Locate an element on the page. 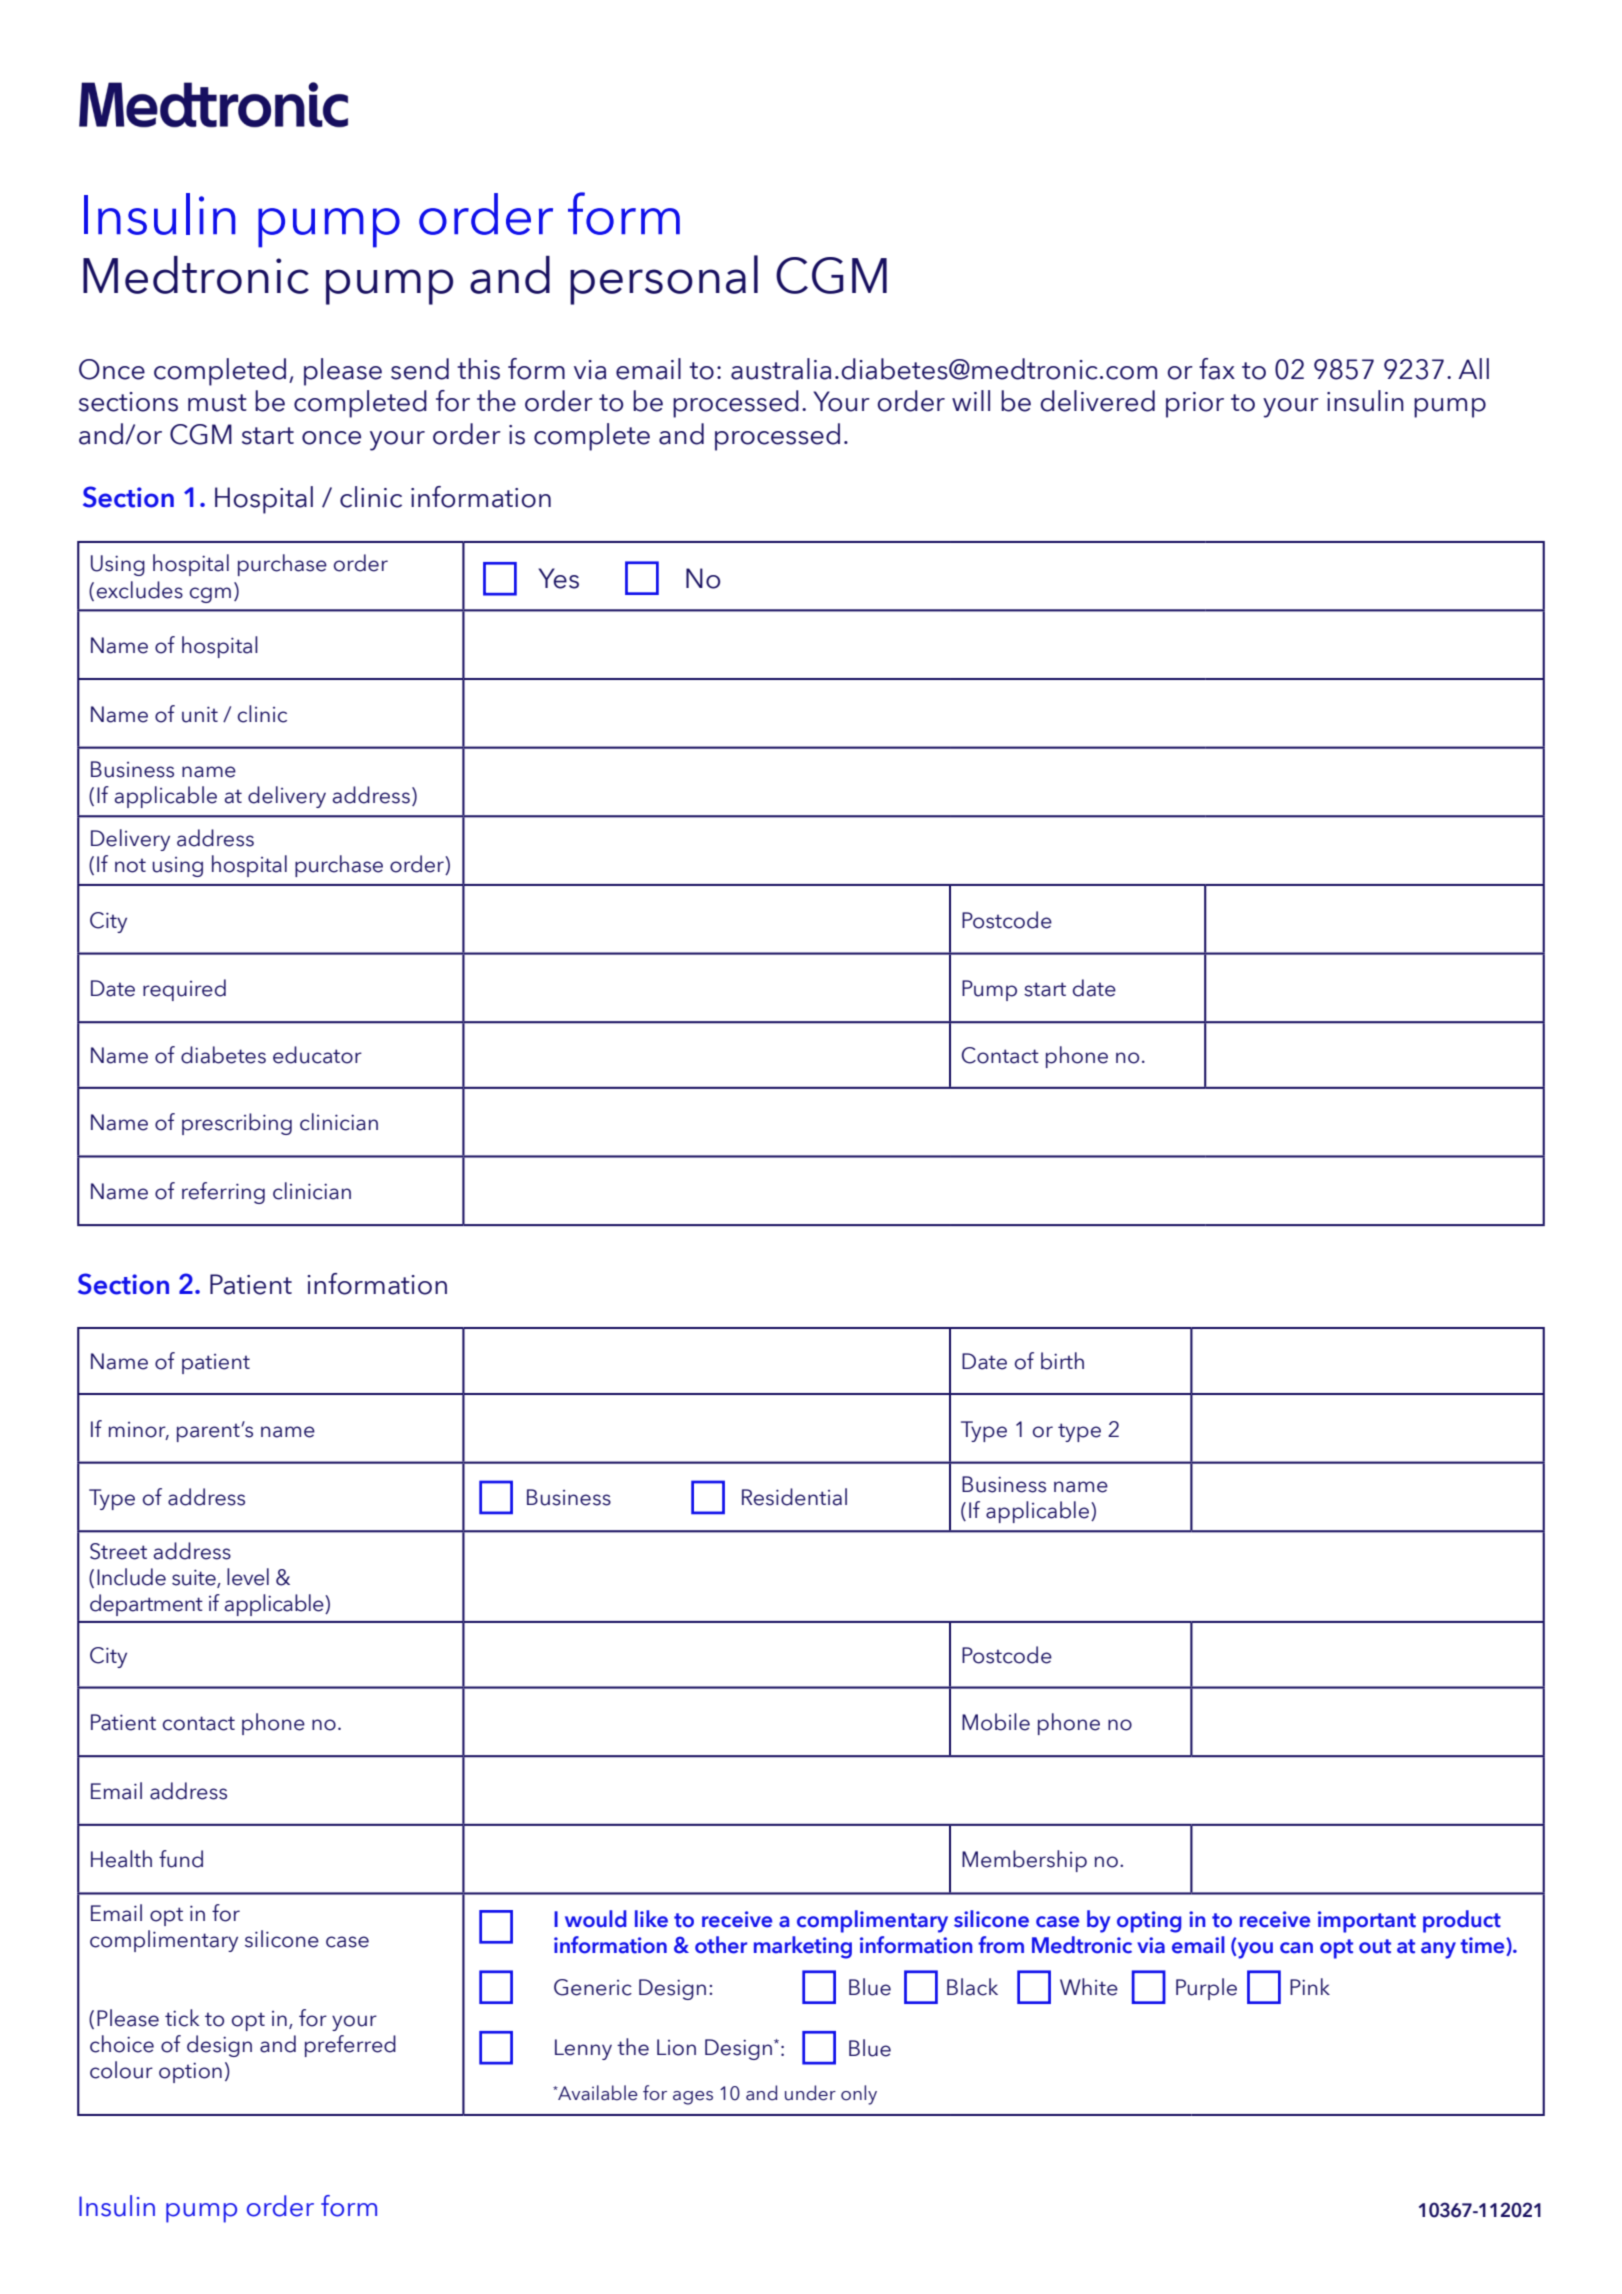 Image resolution: width=1622 pixels, height=2294 pixels. preferred is located at coordinates (350, 2046).
